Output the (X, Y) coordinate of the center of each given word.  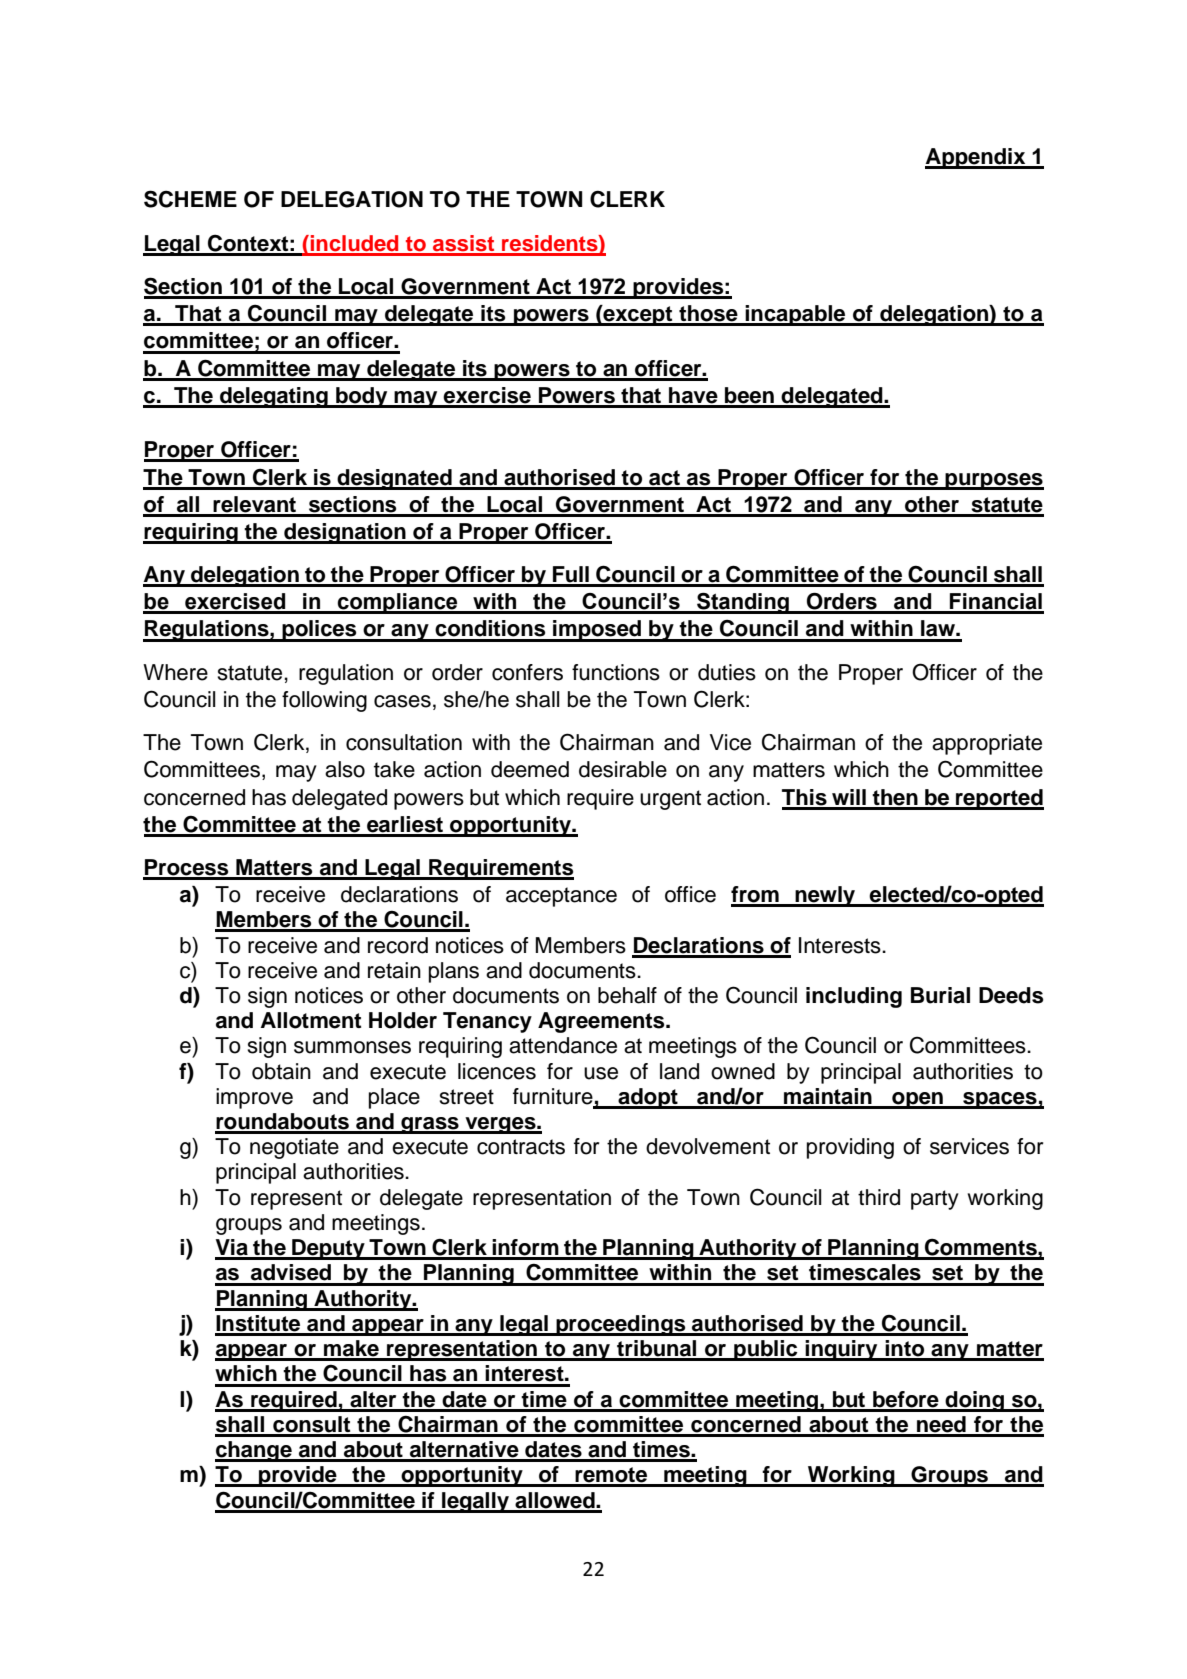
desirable (623, 769)
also (345, 769)
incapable (795, 315)
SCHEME (190, 199)
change (254, 1451)
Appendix (976, 158)
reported (999, 799)
